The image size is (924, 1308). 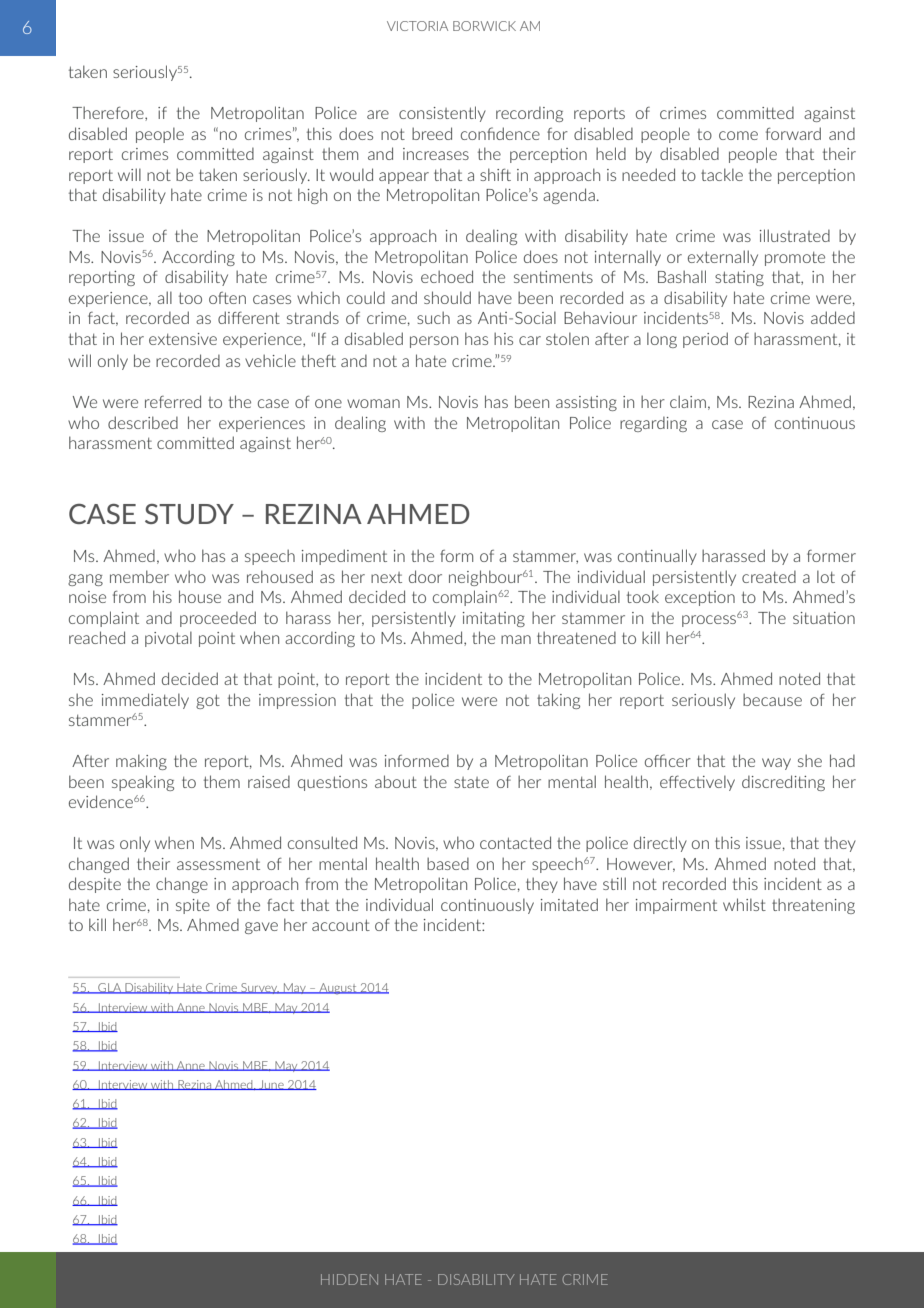 I want to click on Survey, so click(x=259, y=988).
